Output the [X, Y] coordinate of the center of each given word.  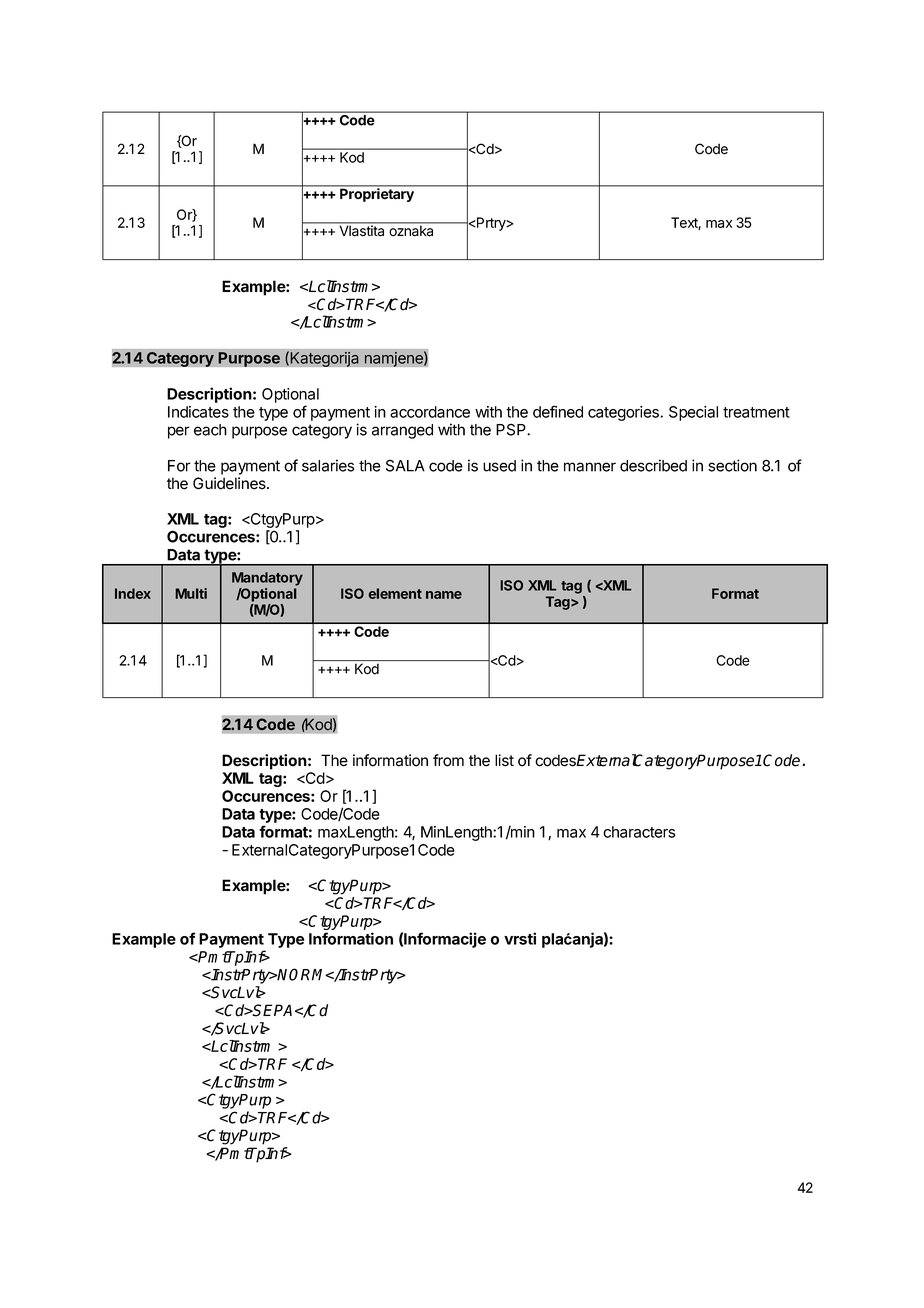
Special [693, 413]
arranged [402, 431]
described [653, 465]
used [499, 466]
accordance [430, 412]
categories [624, 413]
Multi [191, 593]
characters [639, 832]
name [444, 595]
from [448, 760]
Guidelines [230, 483]
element [395, 593]
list [504, 760]
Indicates [198, 412]
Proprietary [377, 194]
